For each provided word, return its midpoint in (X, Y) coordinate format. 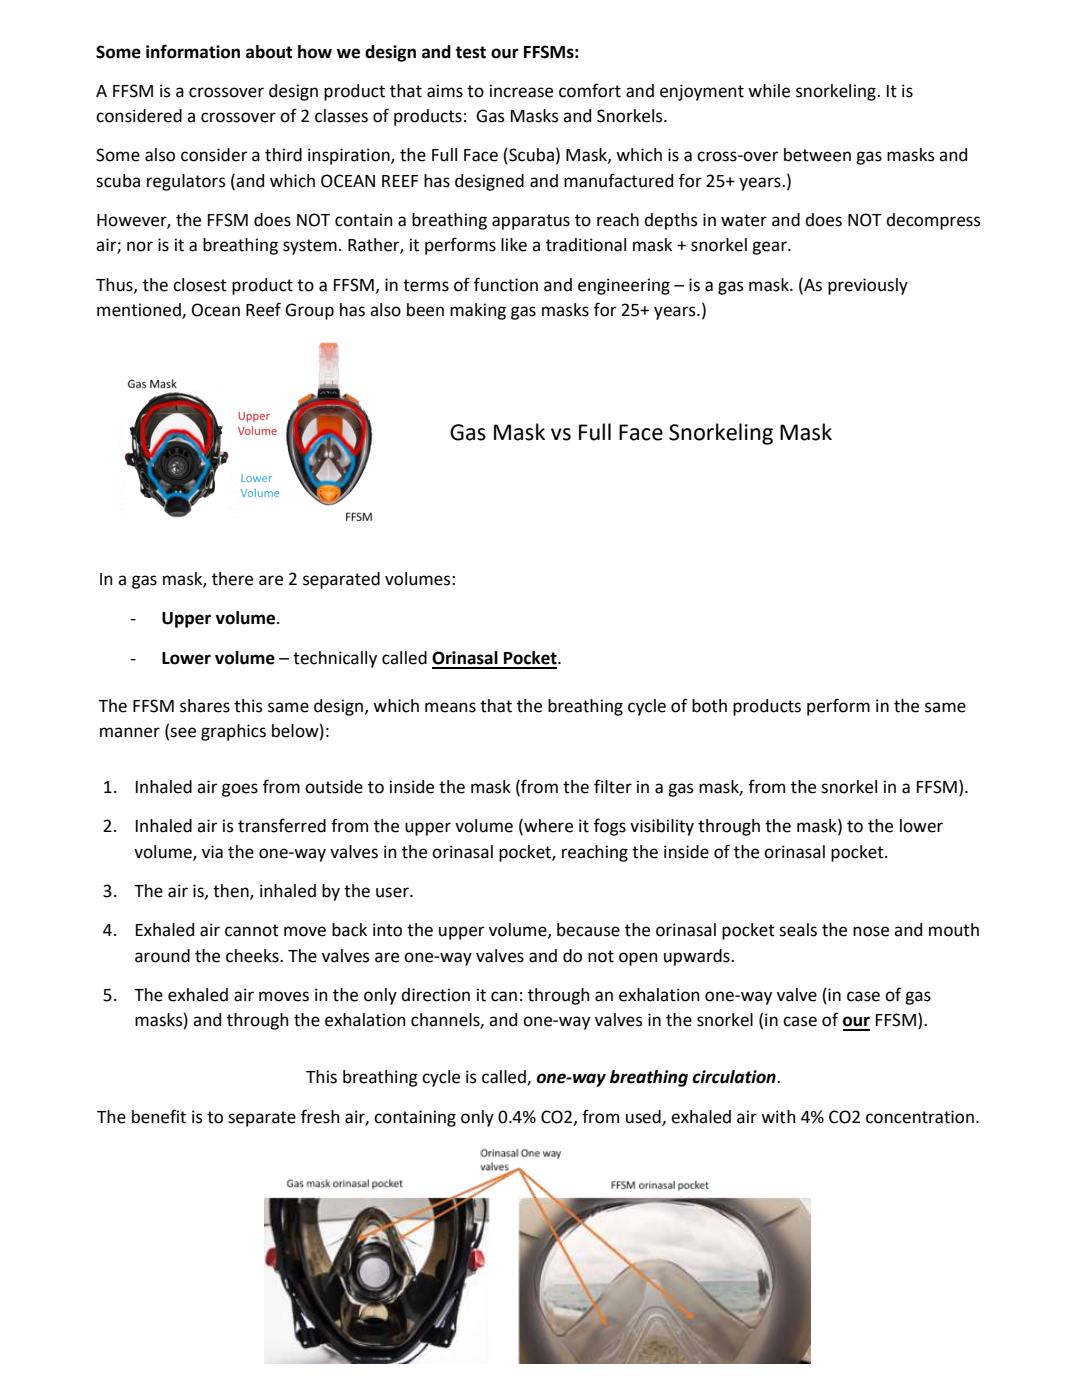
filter (613, 786)
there (232, 579)
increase (521, 91)
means (450, 707)
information (193, 51)
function (506, 284)
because (588, 930)
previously (868, 286)
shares (205, 706)
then (232, 892)
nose (871, 931)
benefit (159, 1116)
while (769, 91)
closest (200, 285)
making (478, 311)
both (709, 706)
